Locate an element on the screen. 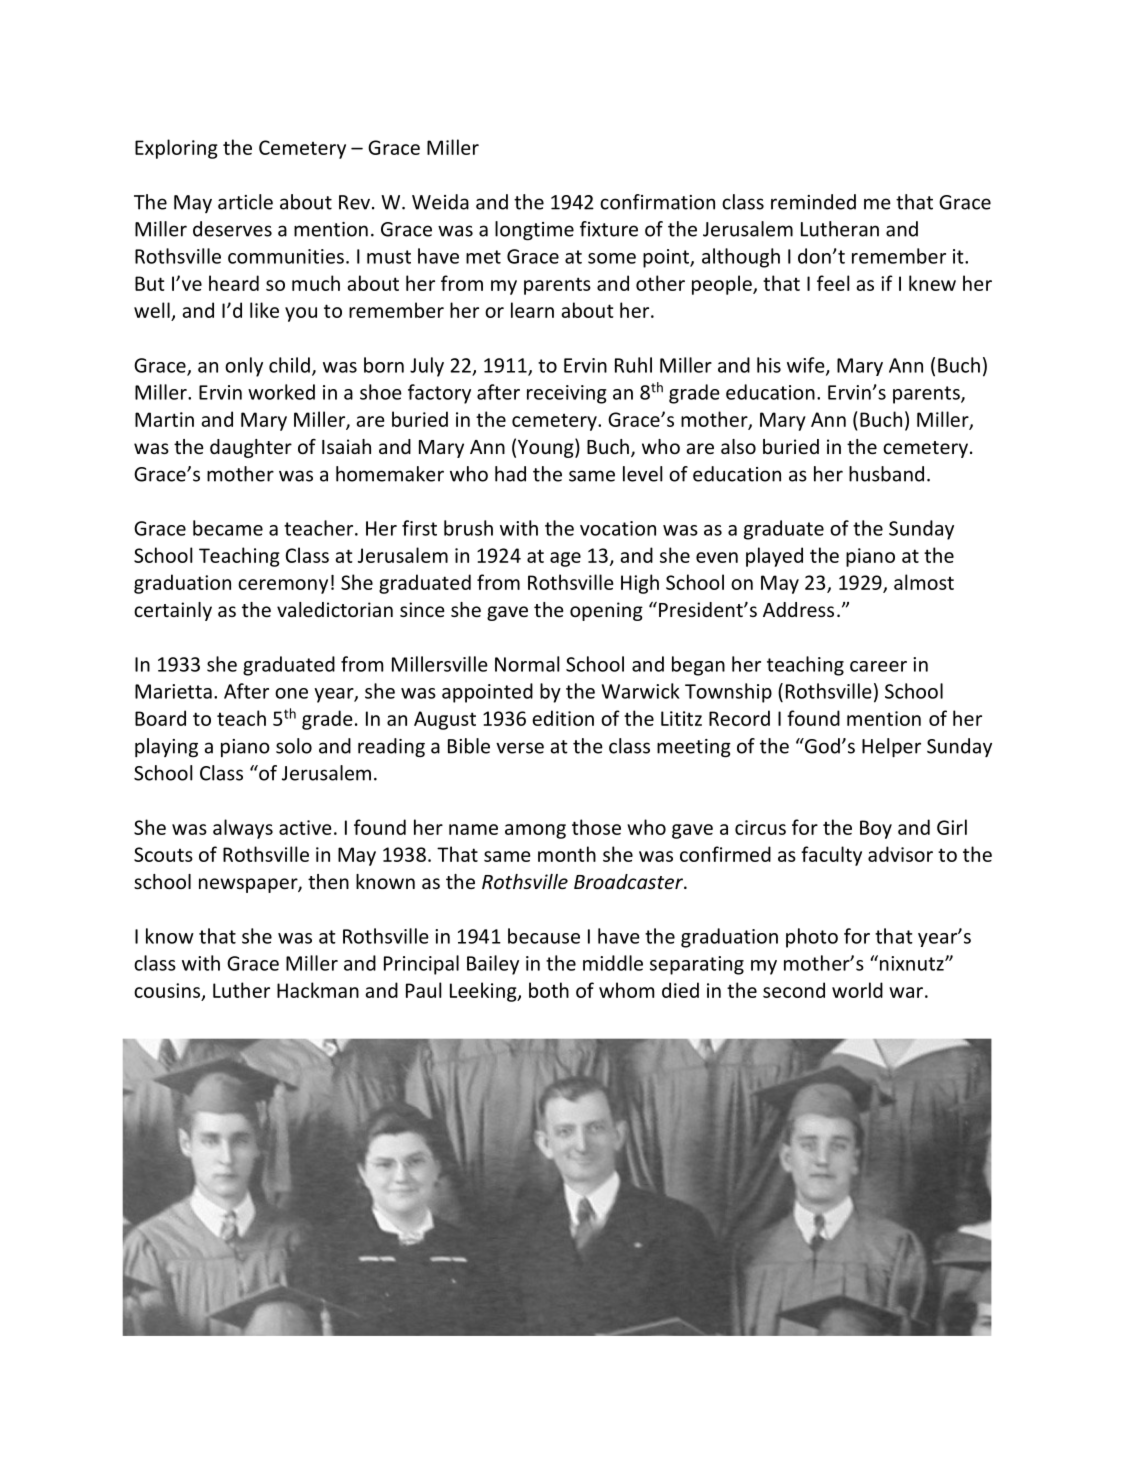 Image resolution: width=1136 pixels, height=1470 pixels. article is located at coordinates (245, 202).
